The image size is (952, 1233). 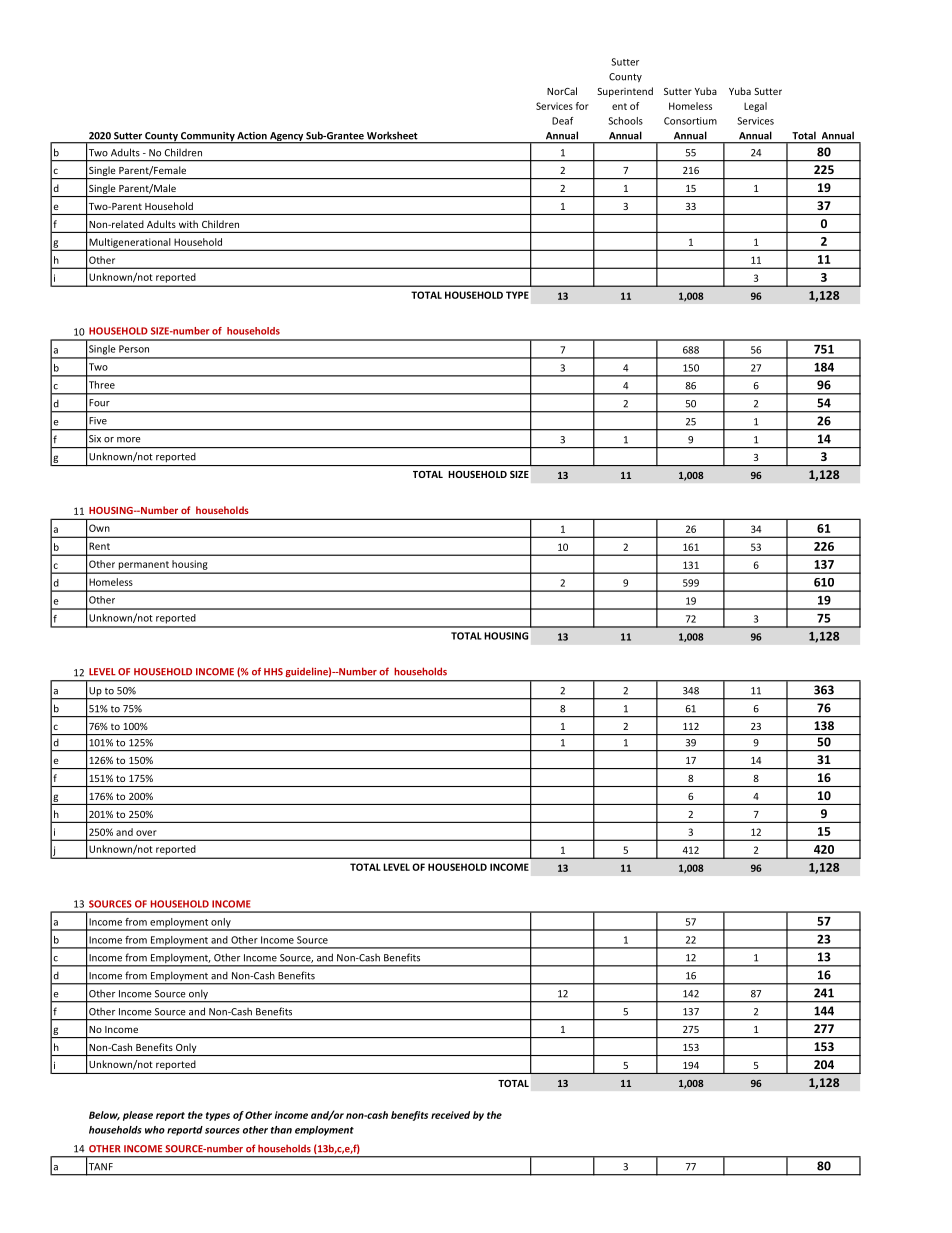 I want to click on Deaf, so click(x=562, y=121).
